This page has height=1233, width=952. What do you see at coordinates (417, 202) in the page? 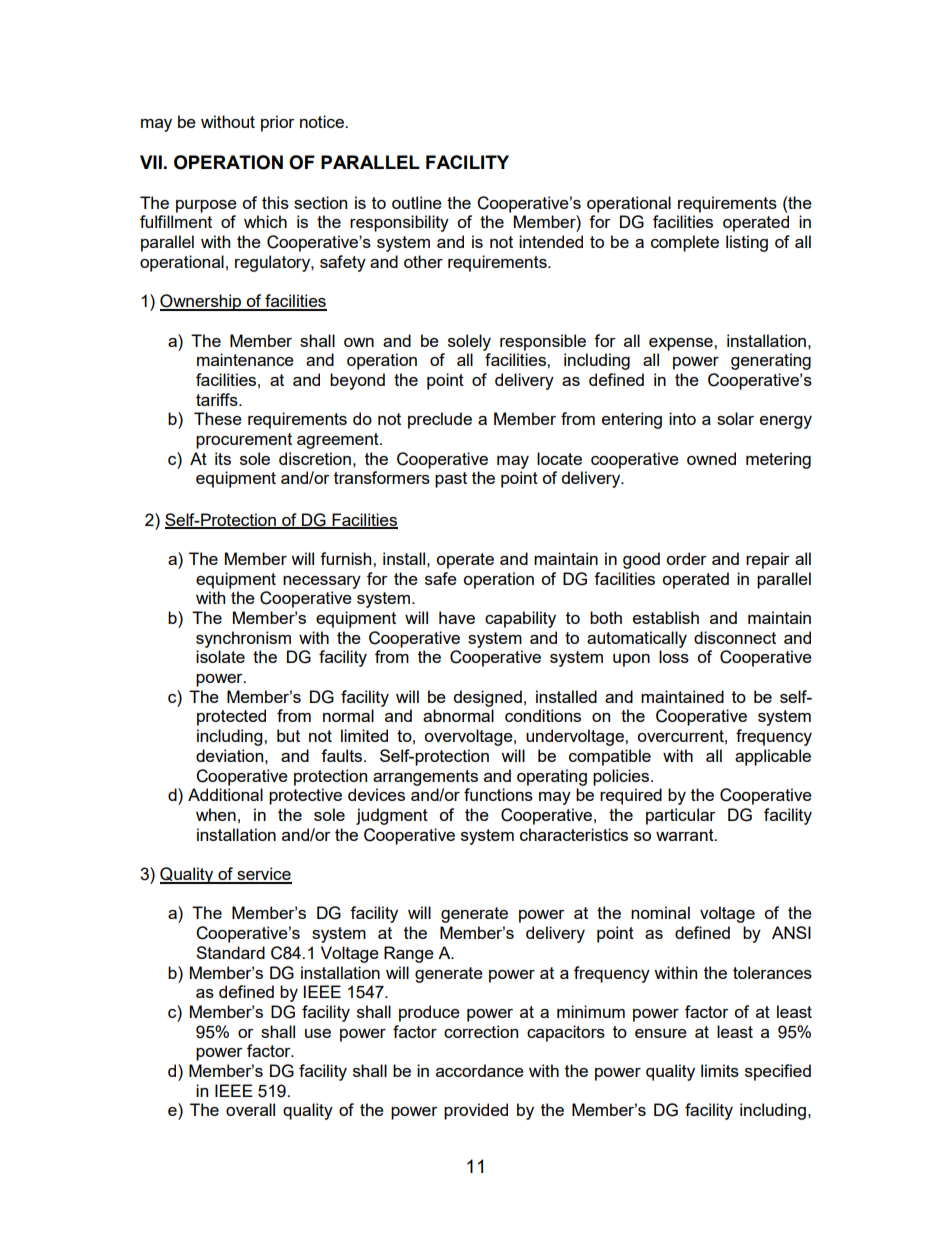
I see `outline` at bounding box center [417, 202].
